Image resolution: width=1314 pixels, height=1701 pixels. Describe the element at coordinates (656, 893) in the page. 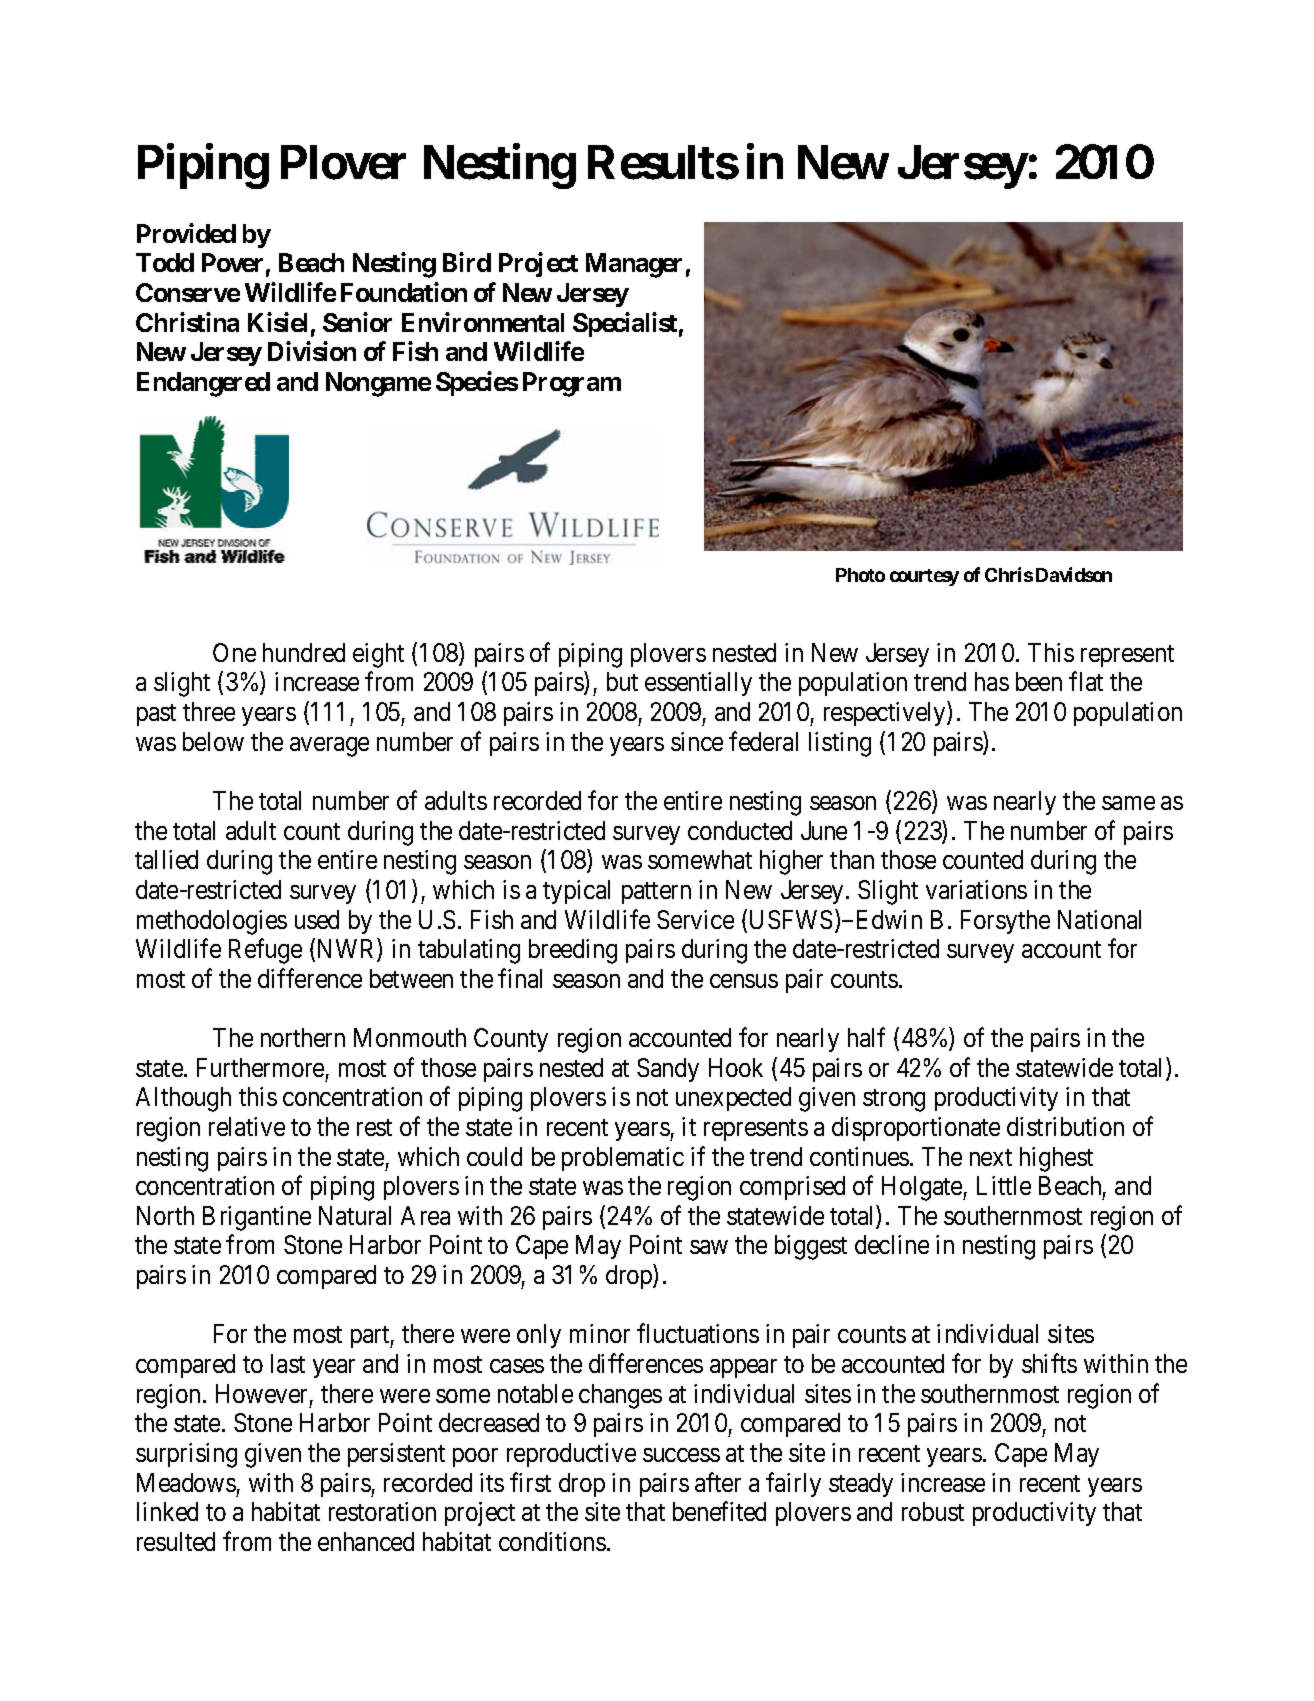

I see `pattern` at that location.
